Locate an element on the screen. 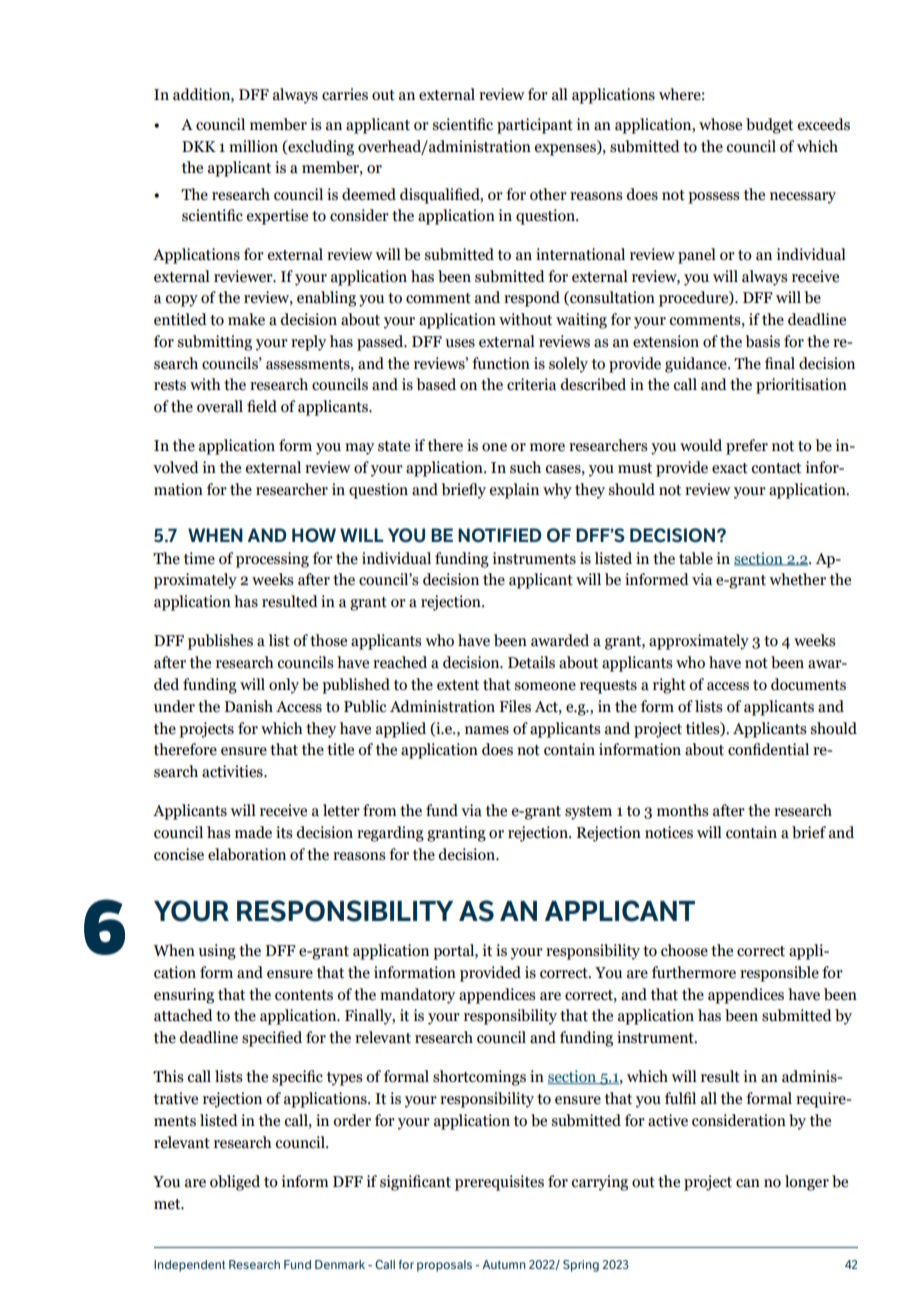  processing is located at coordinates (272, 560).
